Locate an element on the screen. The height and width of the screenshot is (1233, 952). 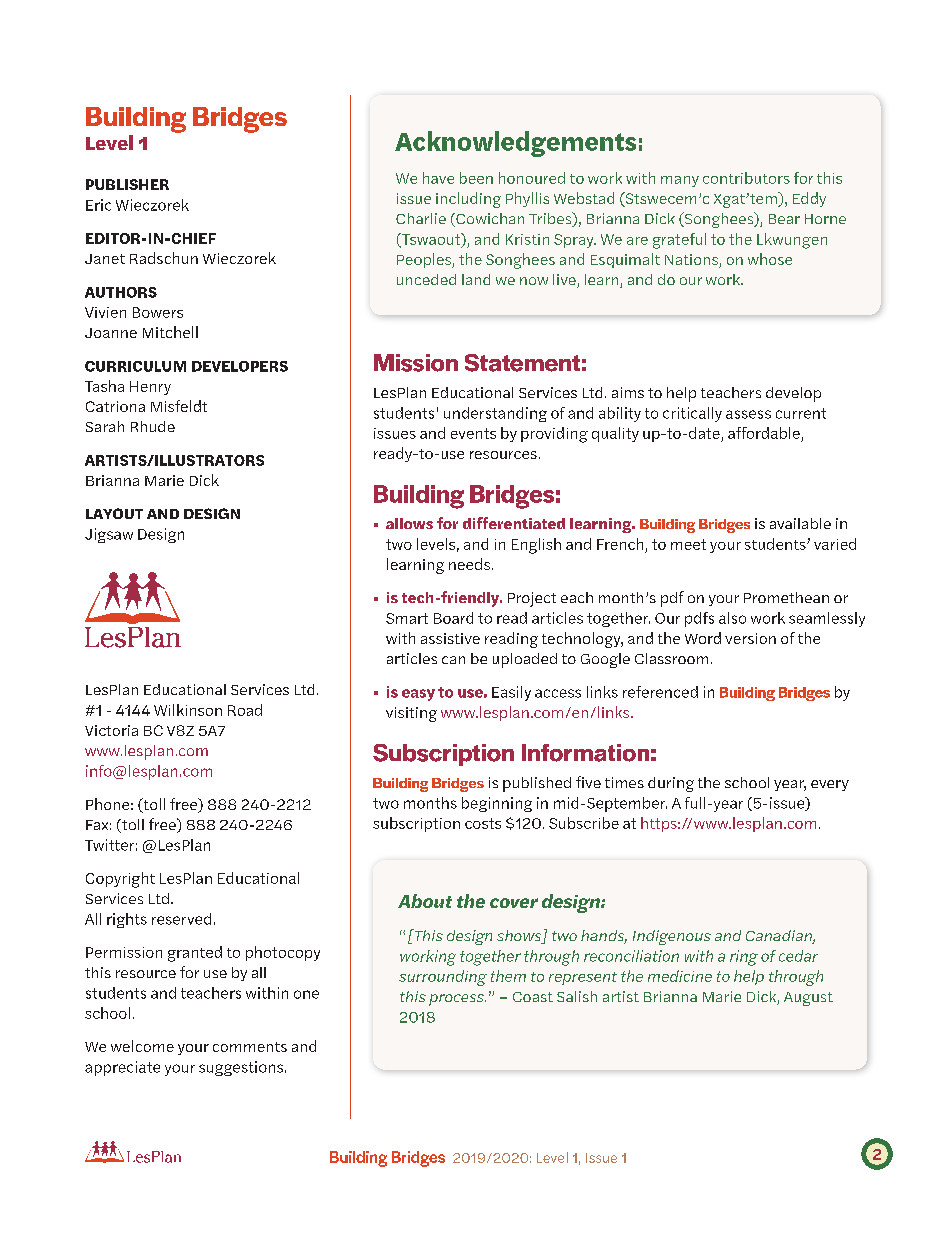
every is located at coordinates (830, 785).
